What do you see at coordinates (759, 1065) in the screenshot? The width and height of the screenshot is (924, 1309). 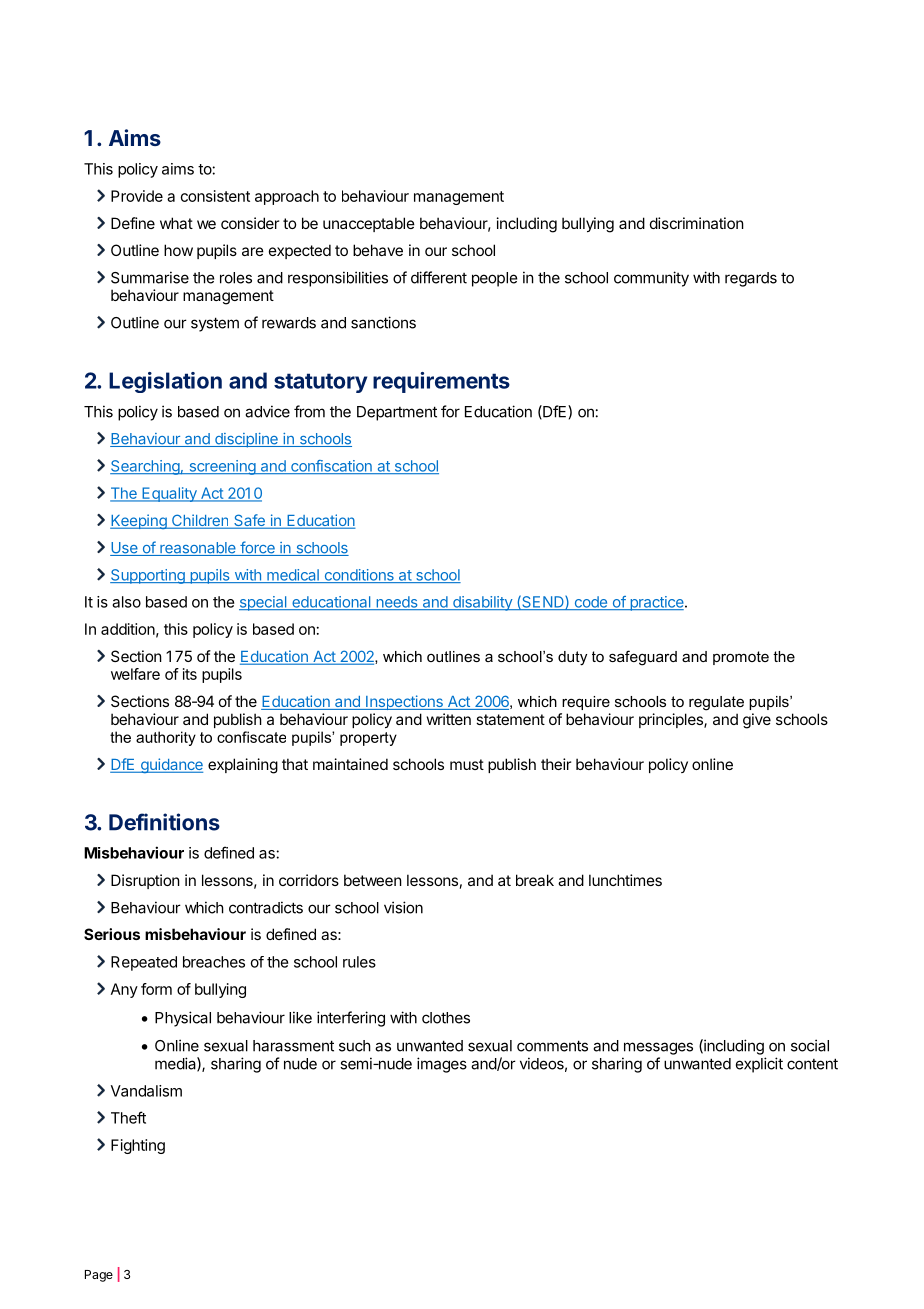 I see `explicit` at bounding box center [759, 1065].
